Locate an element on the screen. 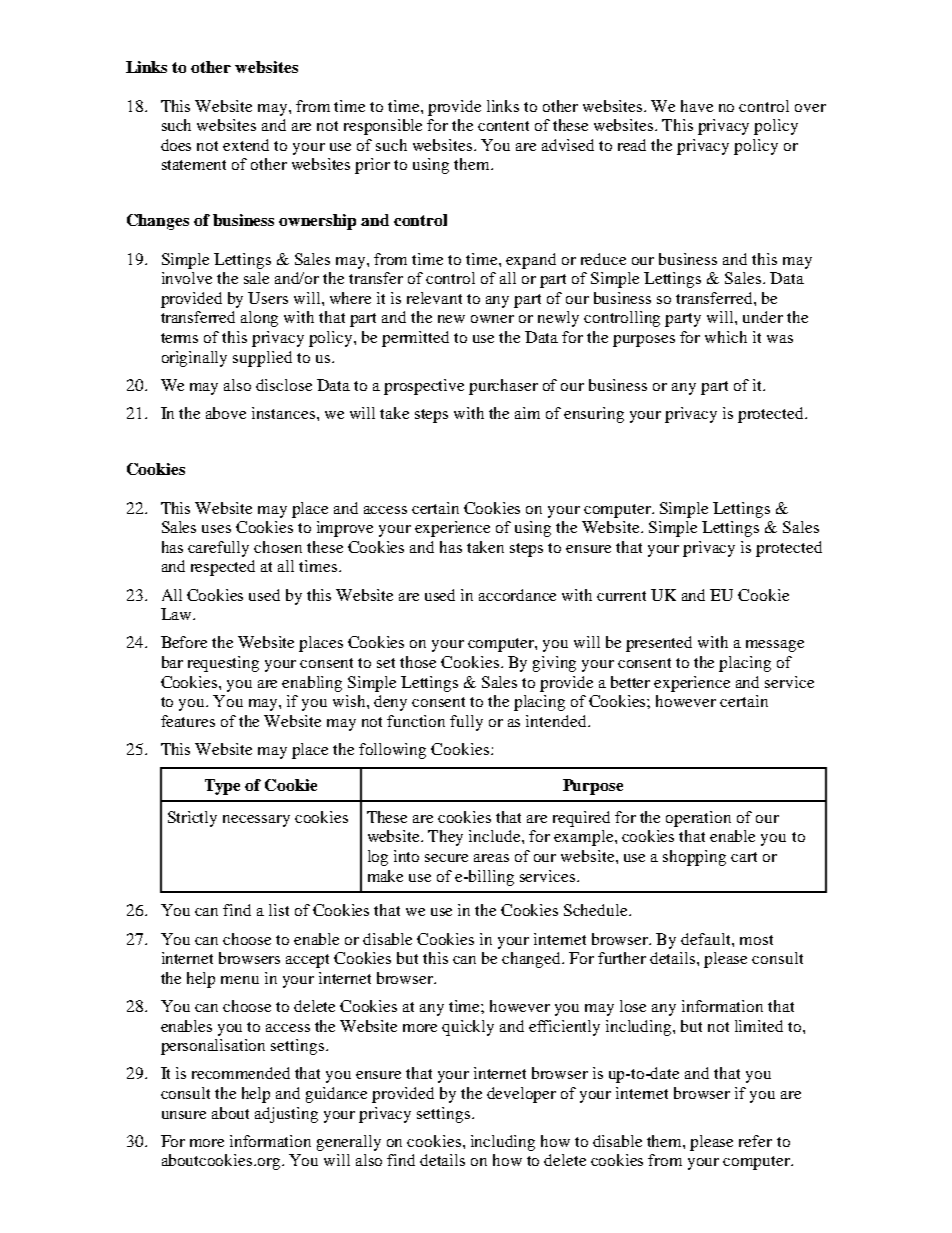  along is located at coordinates (259, 319).
